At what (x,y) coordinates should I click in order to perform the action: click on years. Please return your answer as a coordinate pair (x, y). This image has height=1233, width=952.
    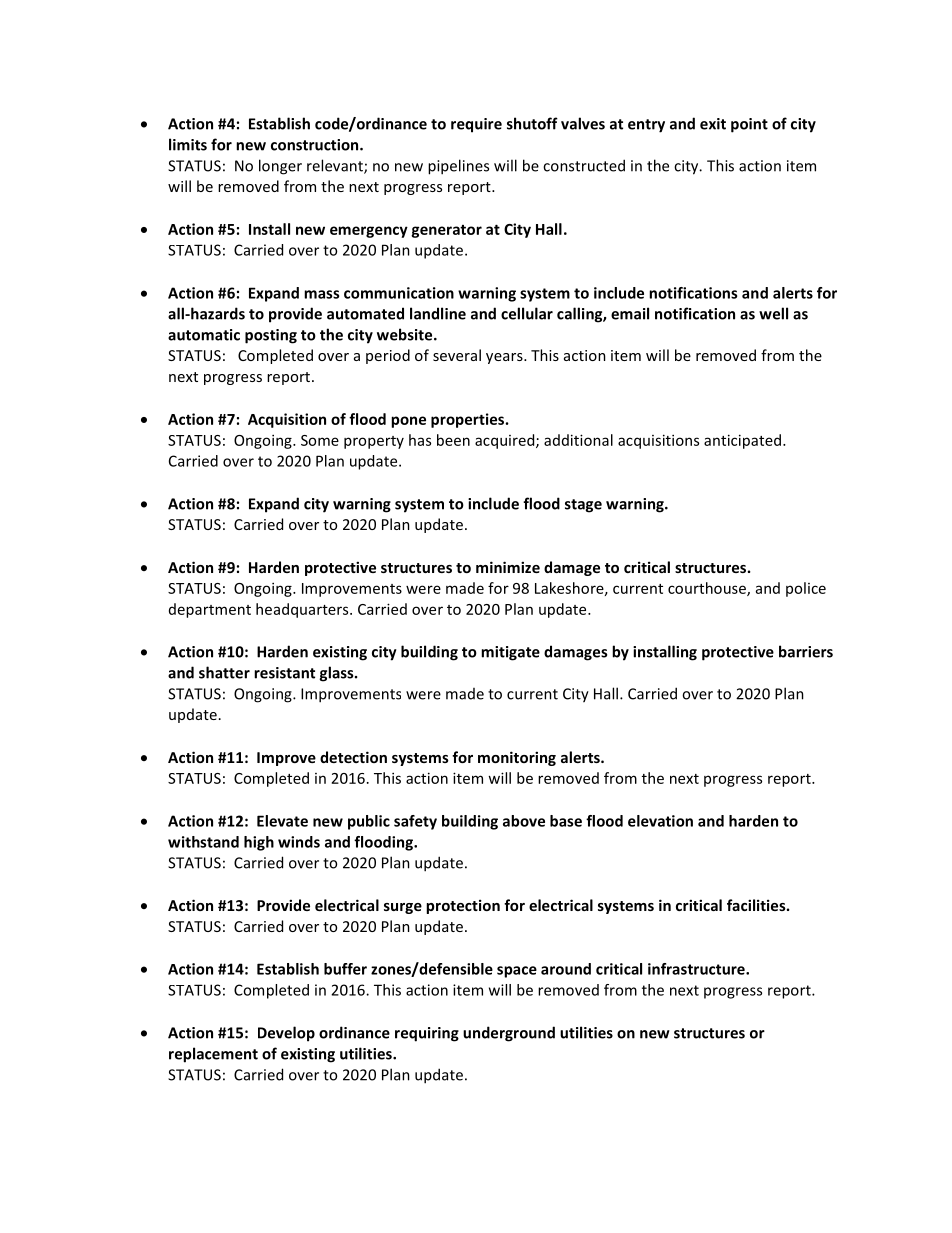
    Looking at the image, I should click on (505, 358).
